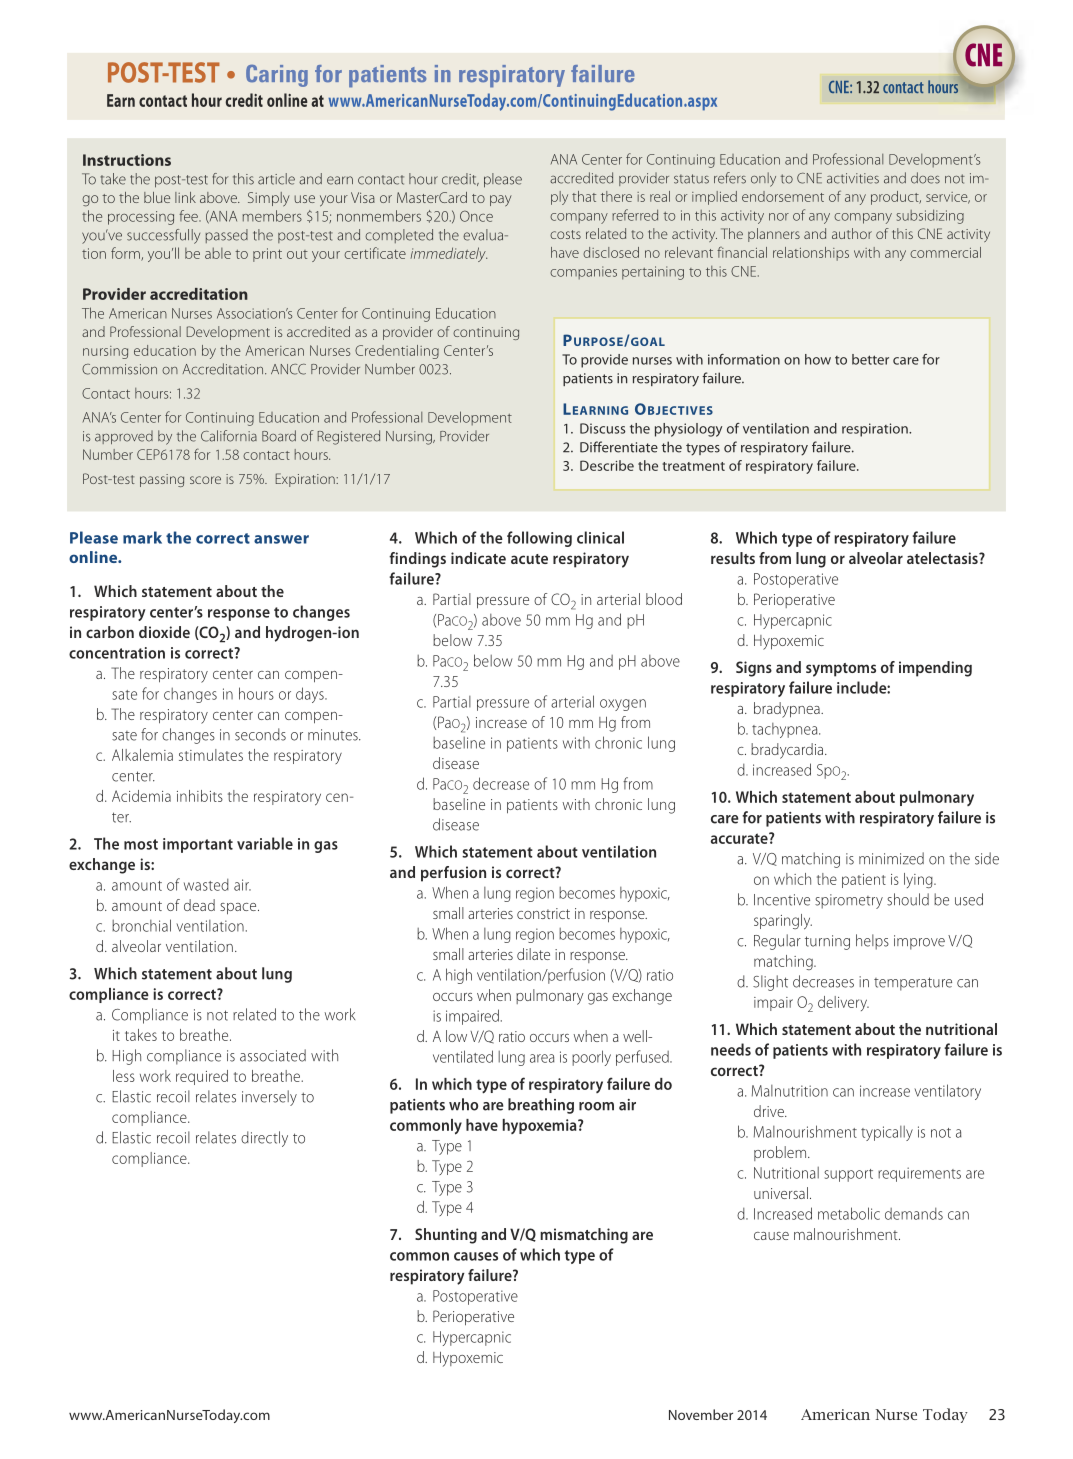 The width and height of the page is (1073, 1459). What do you see at coordinates (529, 559) in the page?
I see `acute` at bounding box center [529, 559].
